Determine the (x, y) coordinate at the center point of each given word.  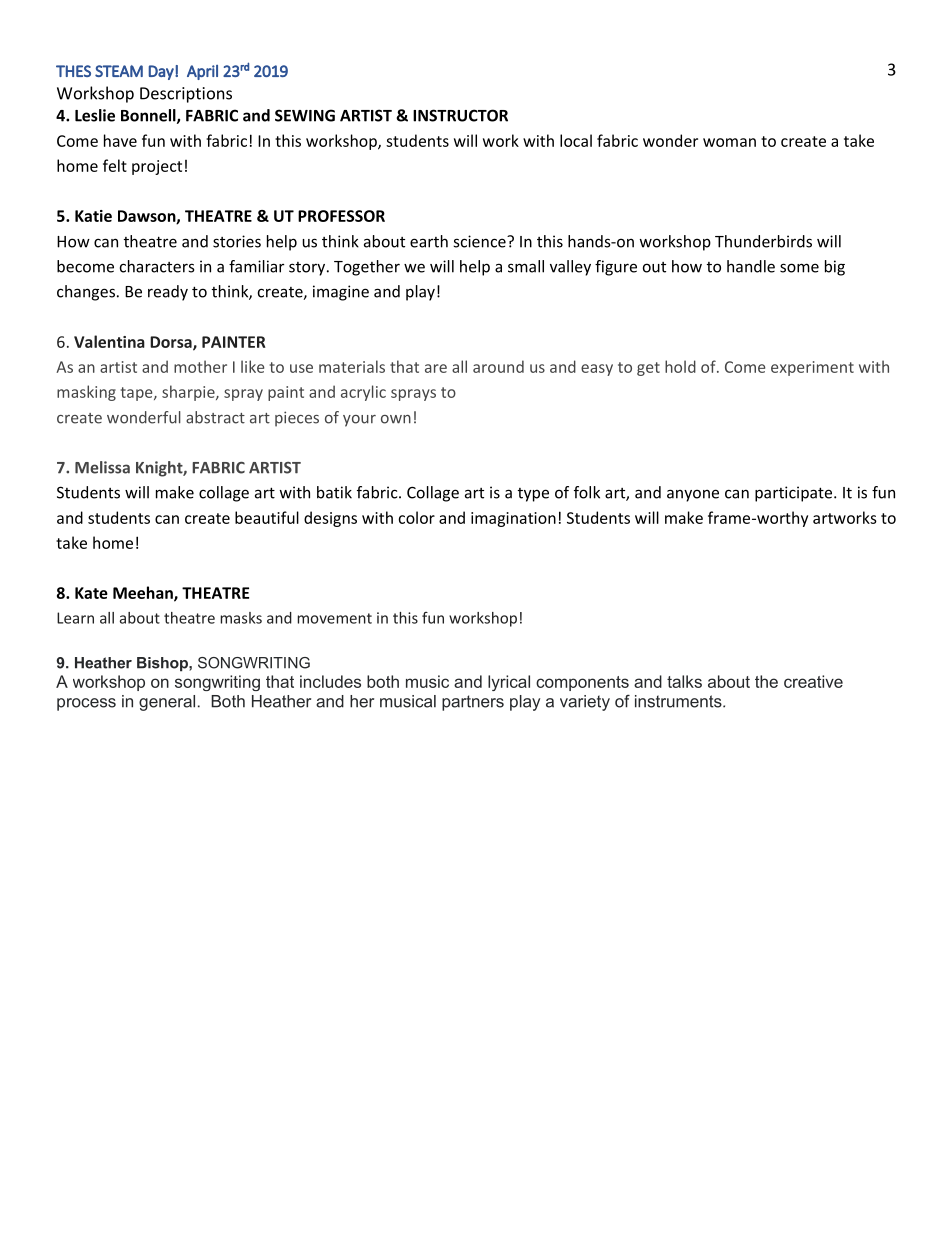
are (436, 368)
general (167, 703)
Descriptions (186, 95)
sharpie (189, 393)
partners (473, 703)
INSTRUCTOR (460, 115)
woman (729, 142)
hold (680, 366)
